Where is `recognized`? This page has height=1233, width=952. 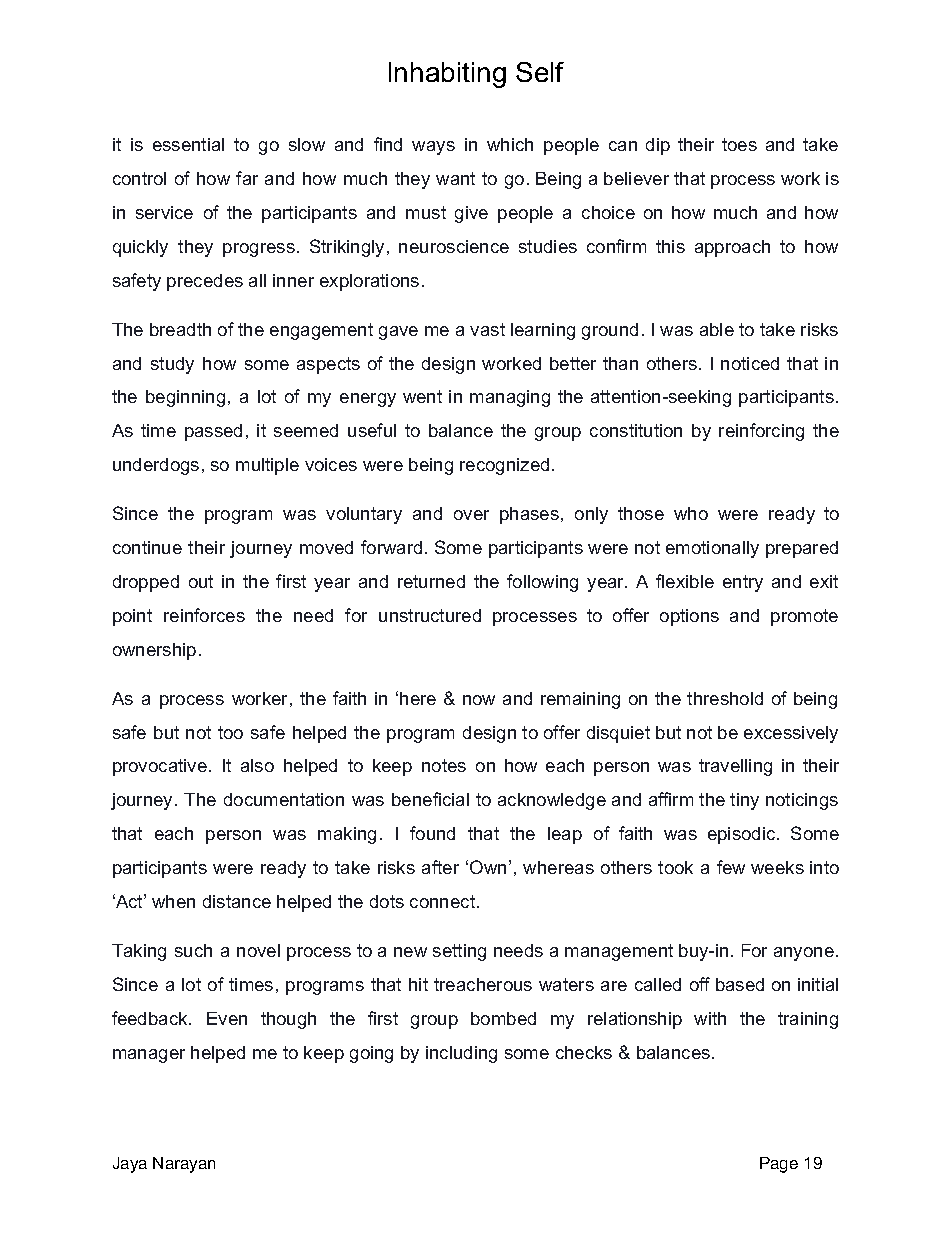 recognized is located at coordinates (504, 466).
